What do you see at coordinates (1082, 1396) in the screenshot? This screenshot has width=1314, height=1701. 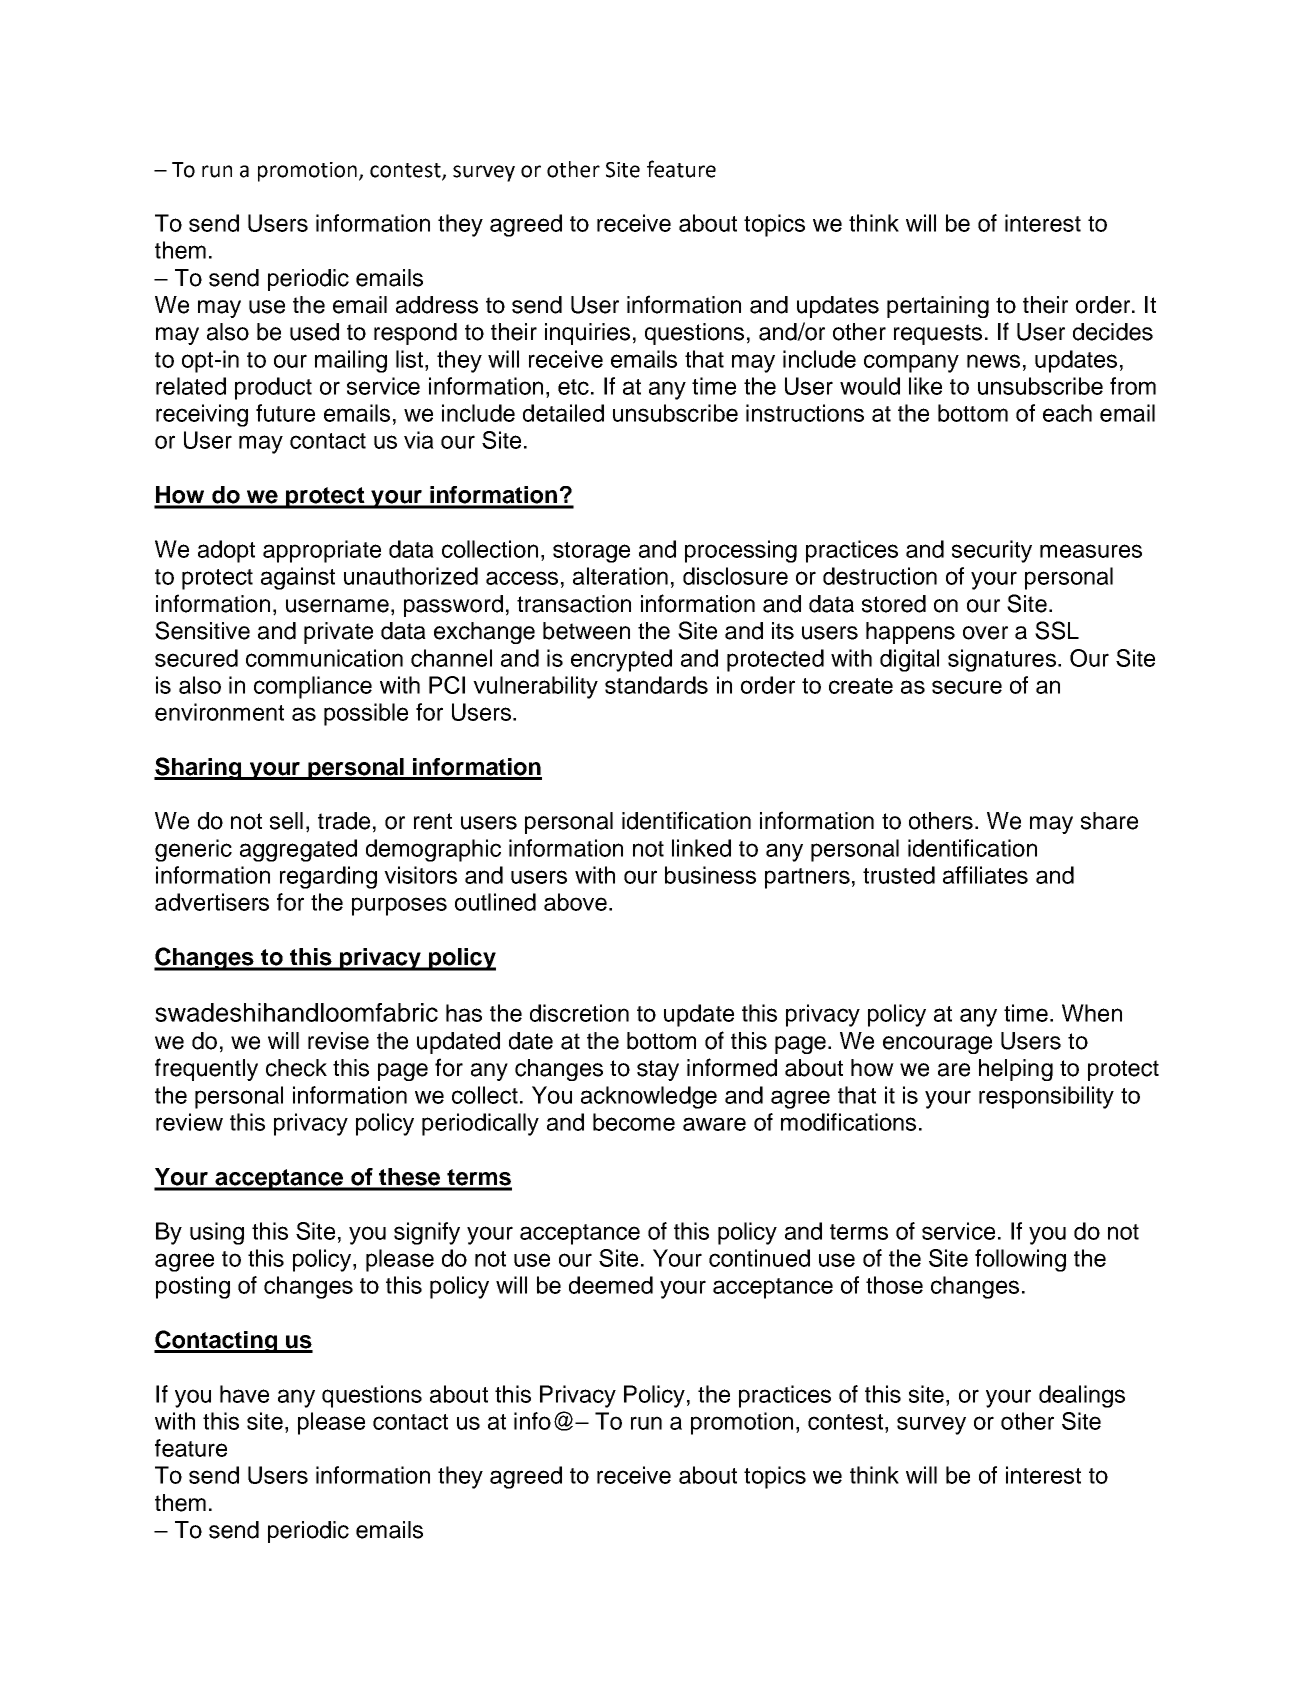 I see `dealings` at bounding box center [1082, 1396].
